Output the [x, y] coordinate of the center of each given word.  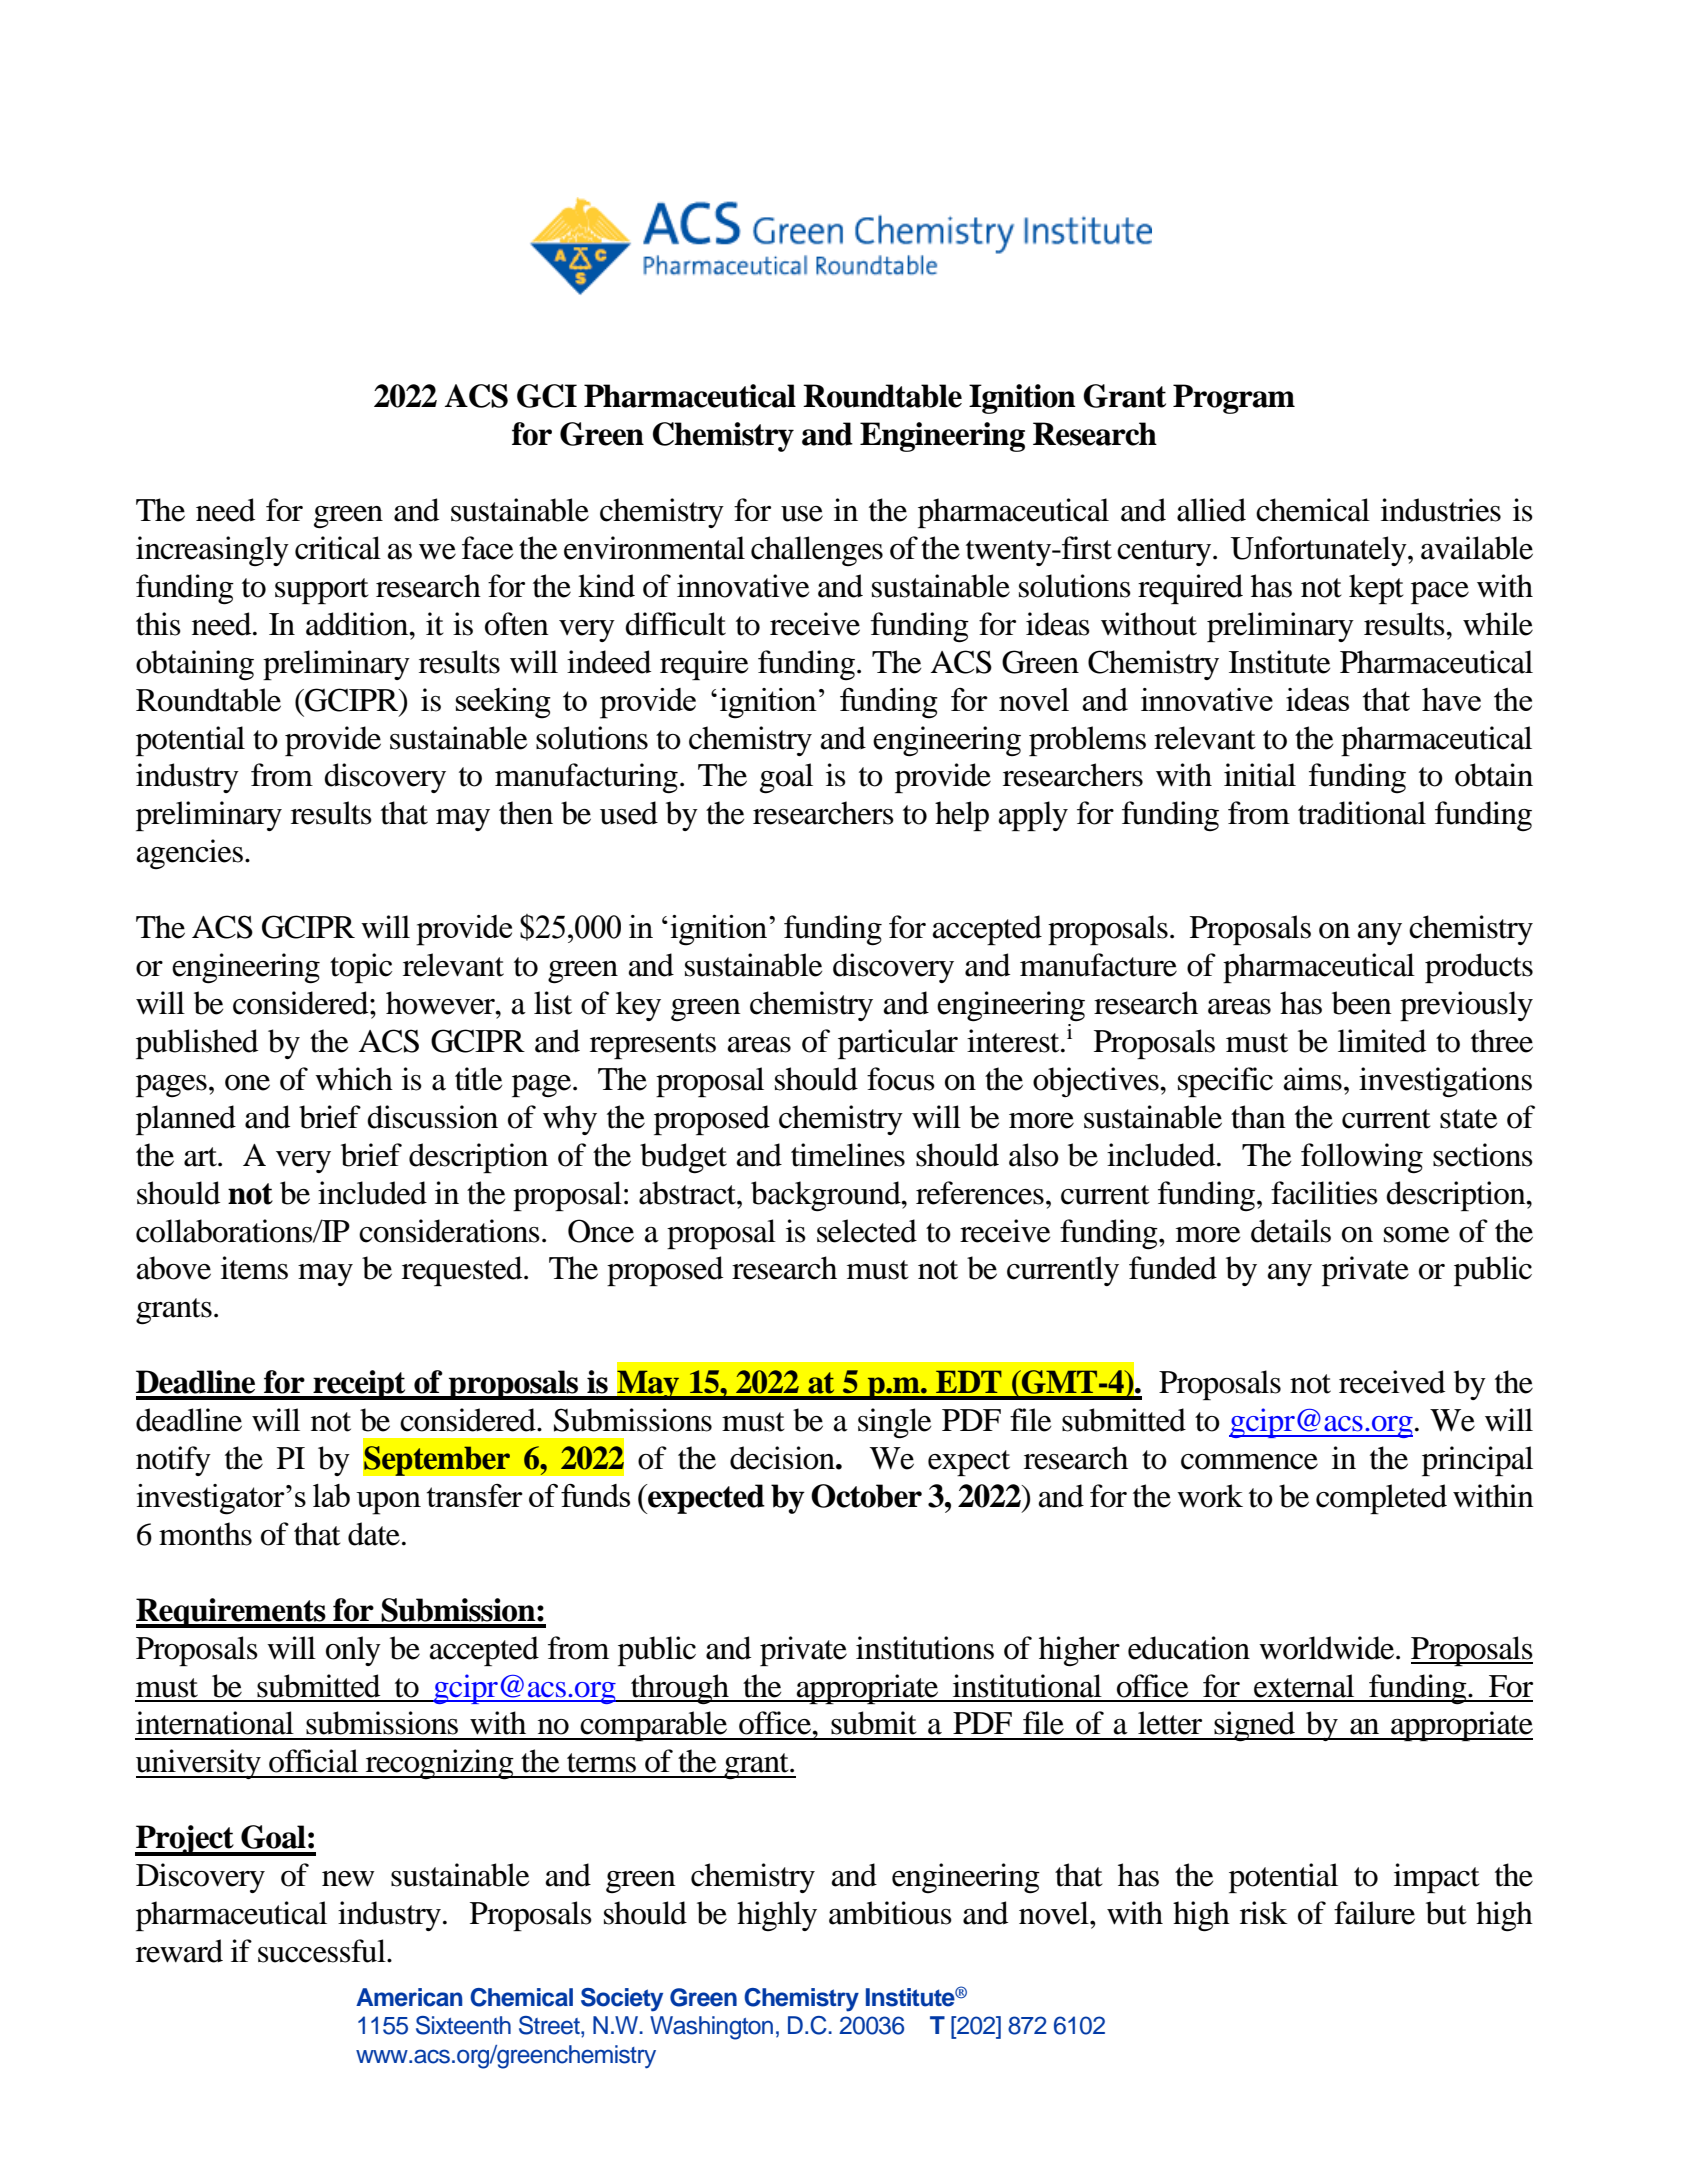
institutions [925, 1648]
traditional [1362, 813]
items [254, 1268]
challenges [817, 551]
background [827, 1196]
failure [1374, 1913]
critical [338, 548]
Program [1234, 399]
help [962, 816]
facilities [1324, 1193]
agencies [190, 854]
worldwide [1328, 1648]
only [353, 1651]
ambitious [890, 1913]
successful [323, 1951]
